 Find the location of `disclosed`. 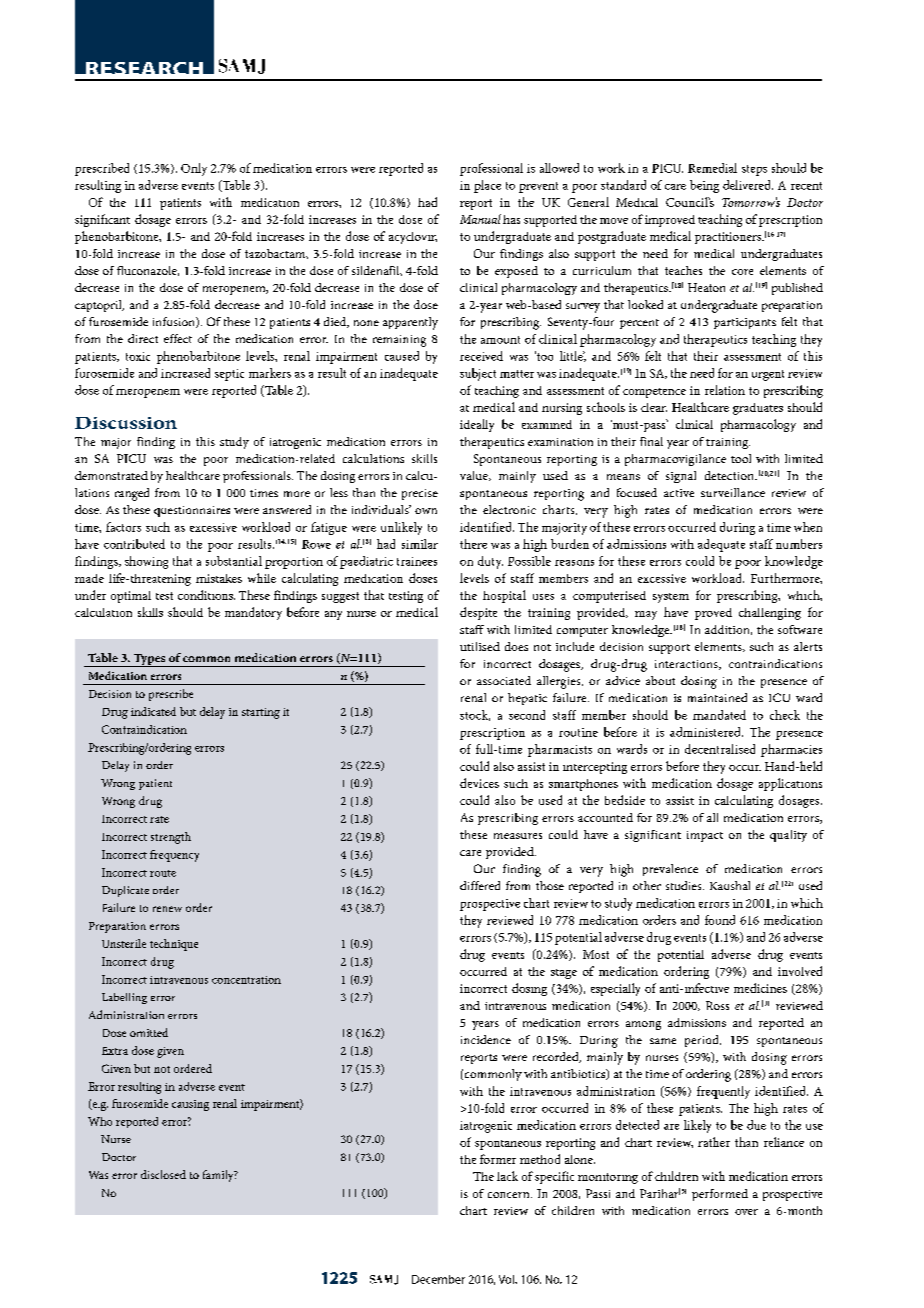

disclosed is located at coordinates (163, 1174).
